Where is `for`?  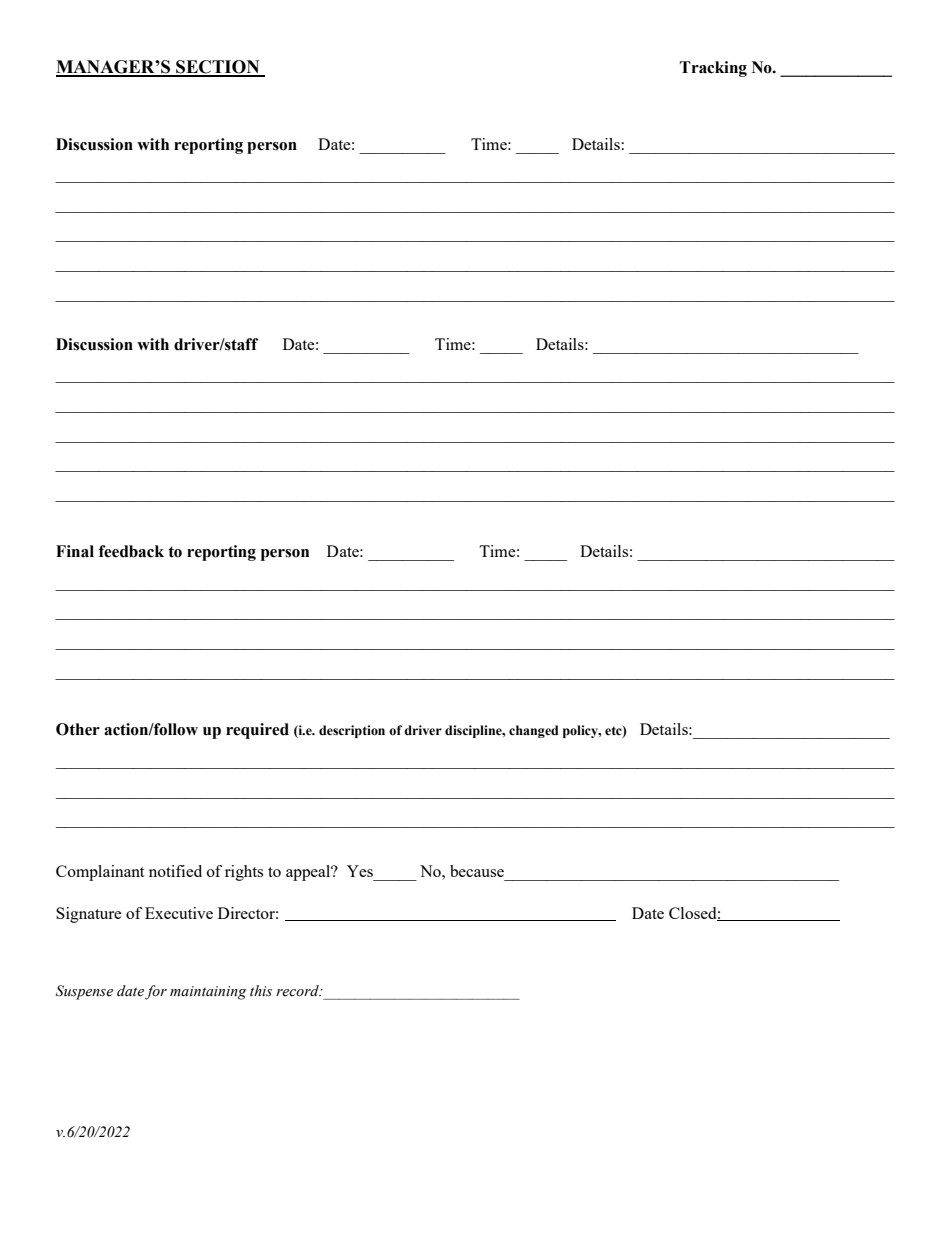 for is located at coordinates (156, 992).
